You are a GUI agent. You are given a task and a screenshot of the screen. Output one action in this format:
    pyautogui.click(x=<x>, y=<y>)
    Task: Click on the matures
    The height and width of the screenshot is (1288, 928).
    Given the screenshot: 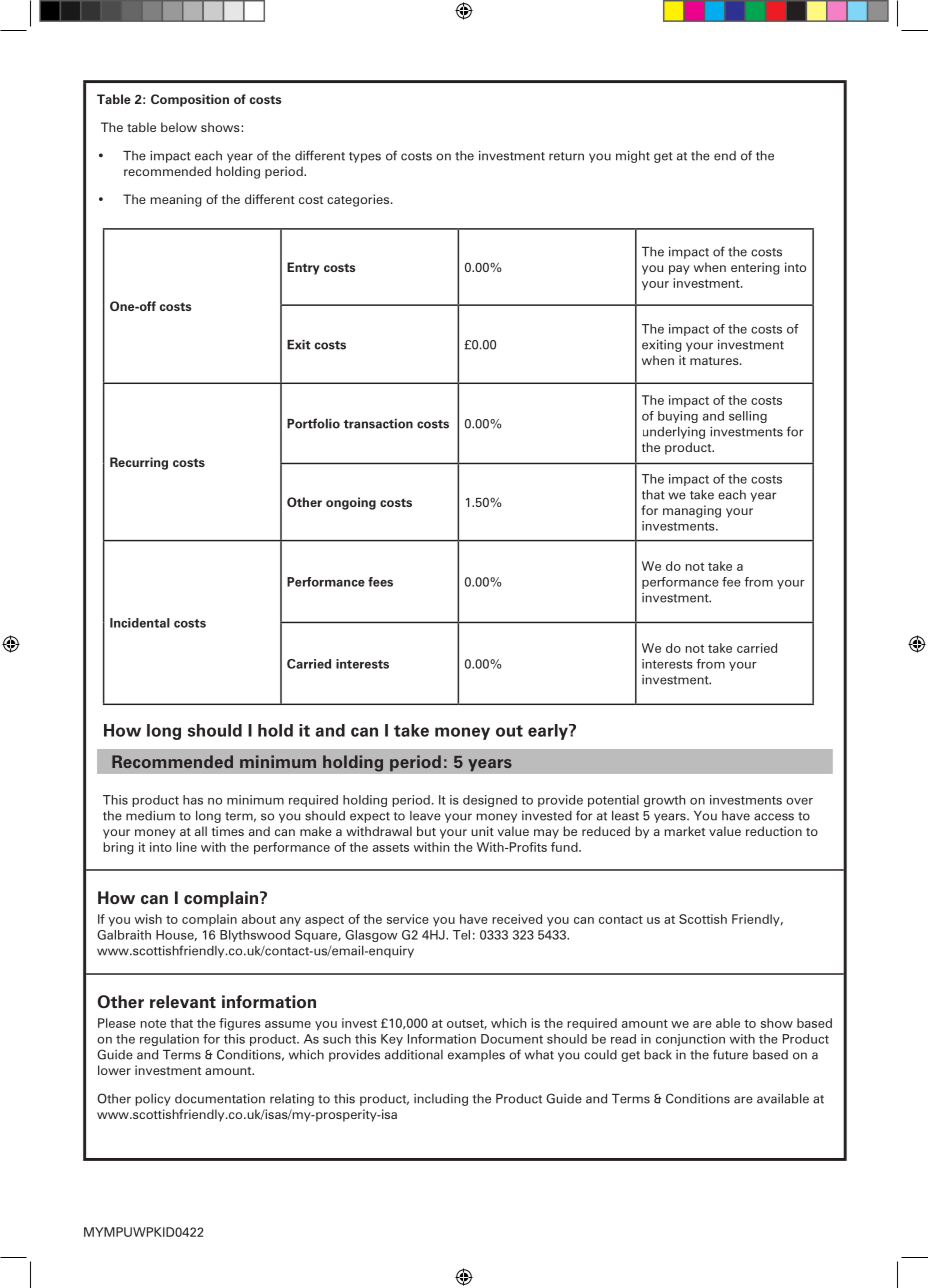 What is the action you would take?
    pyautogui.click(x=715, y=361)
